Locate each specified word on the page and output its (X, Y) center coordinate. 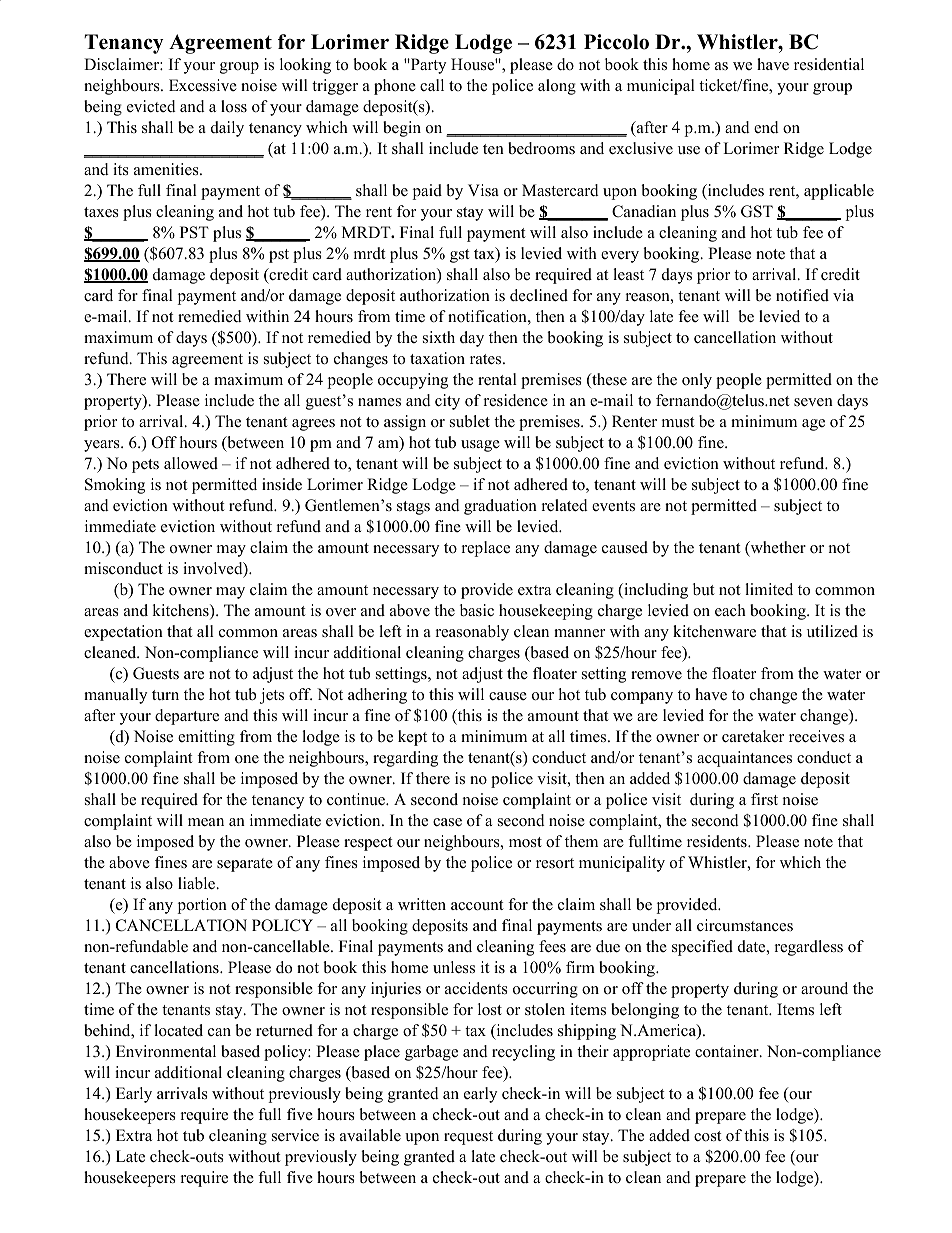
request (468, 1138)
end (766, 127)
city (447, 402)
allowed (191, 463)
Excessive (203, 85)
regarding (405, 759)
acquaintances (744, 759)
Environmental (166, 1051)
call (432, 85)
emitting (206, 738)
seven (813, 402)
